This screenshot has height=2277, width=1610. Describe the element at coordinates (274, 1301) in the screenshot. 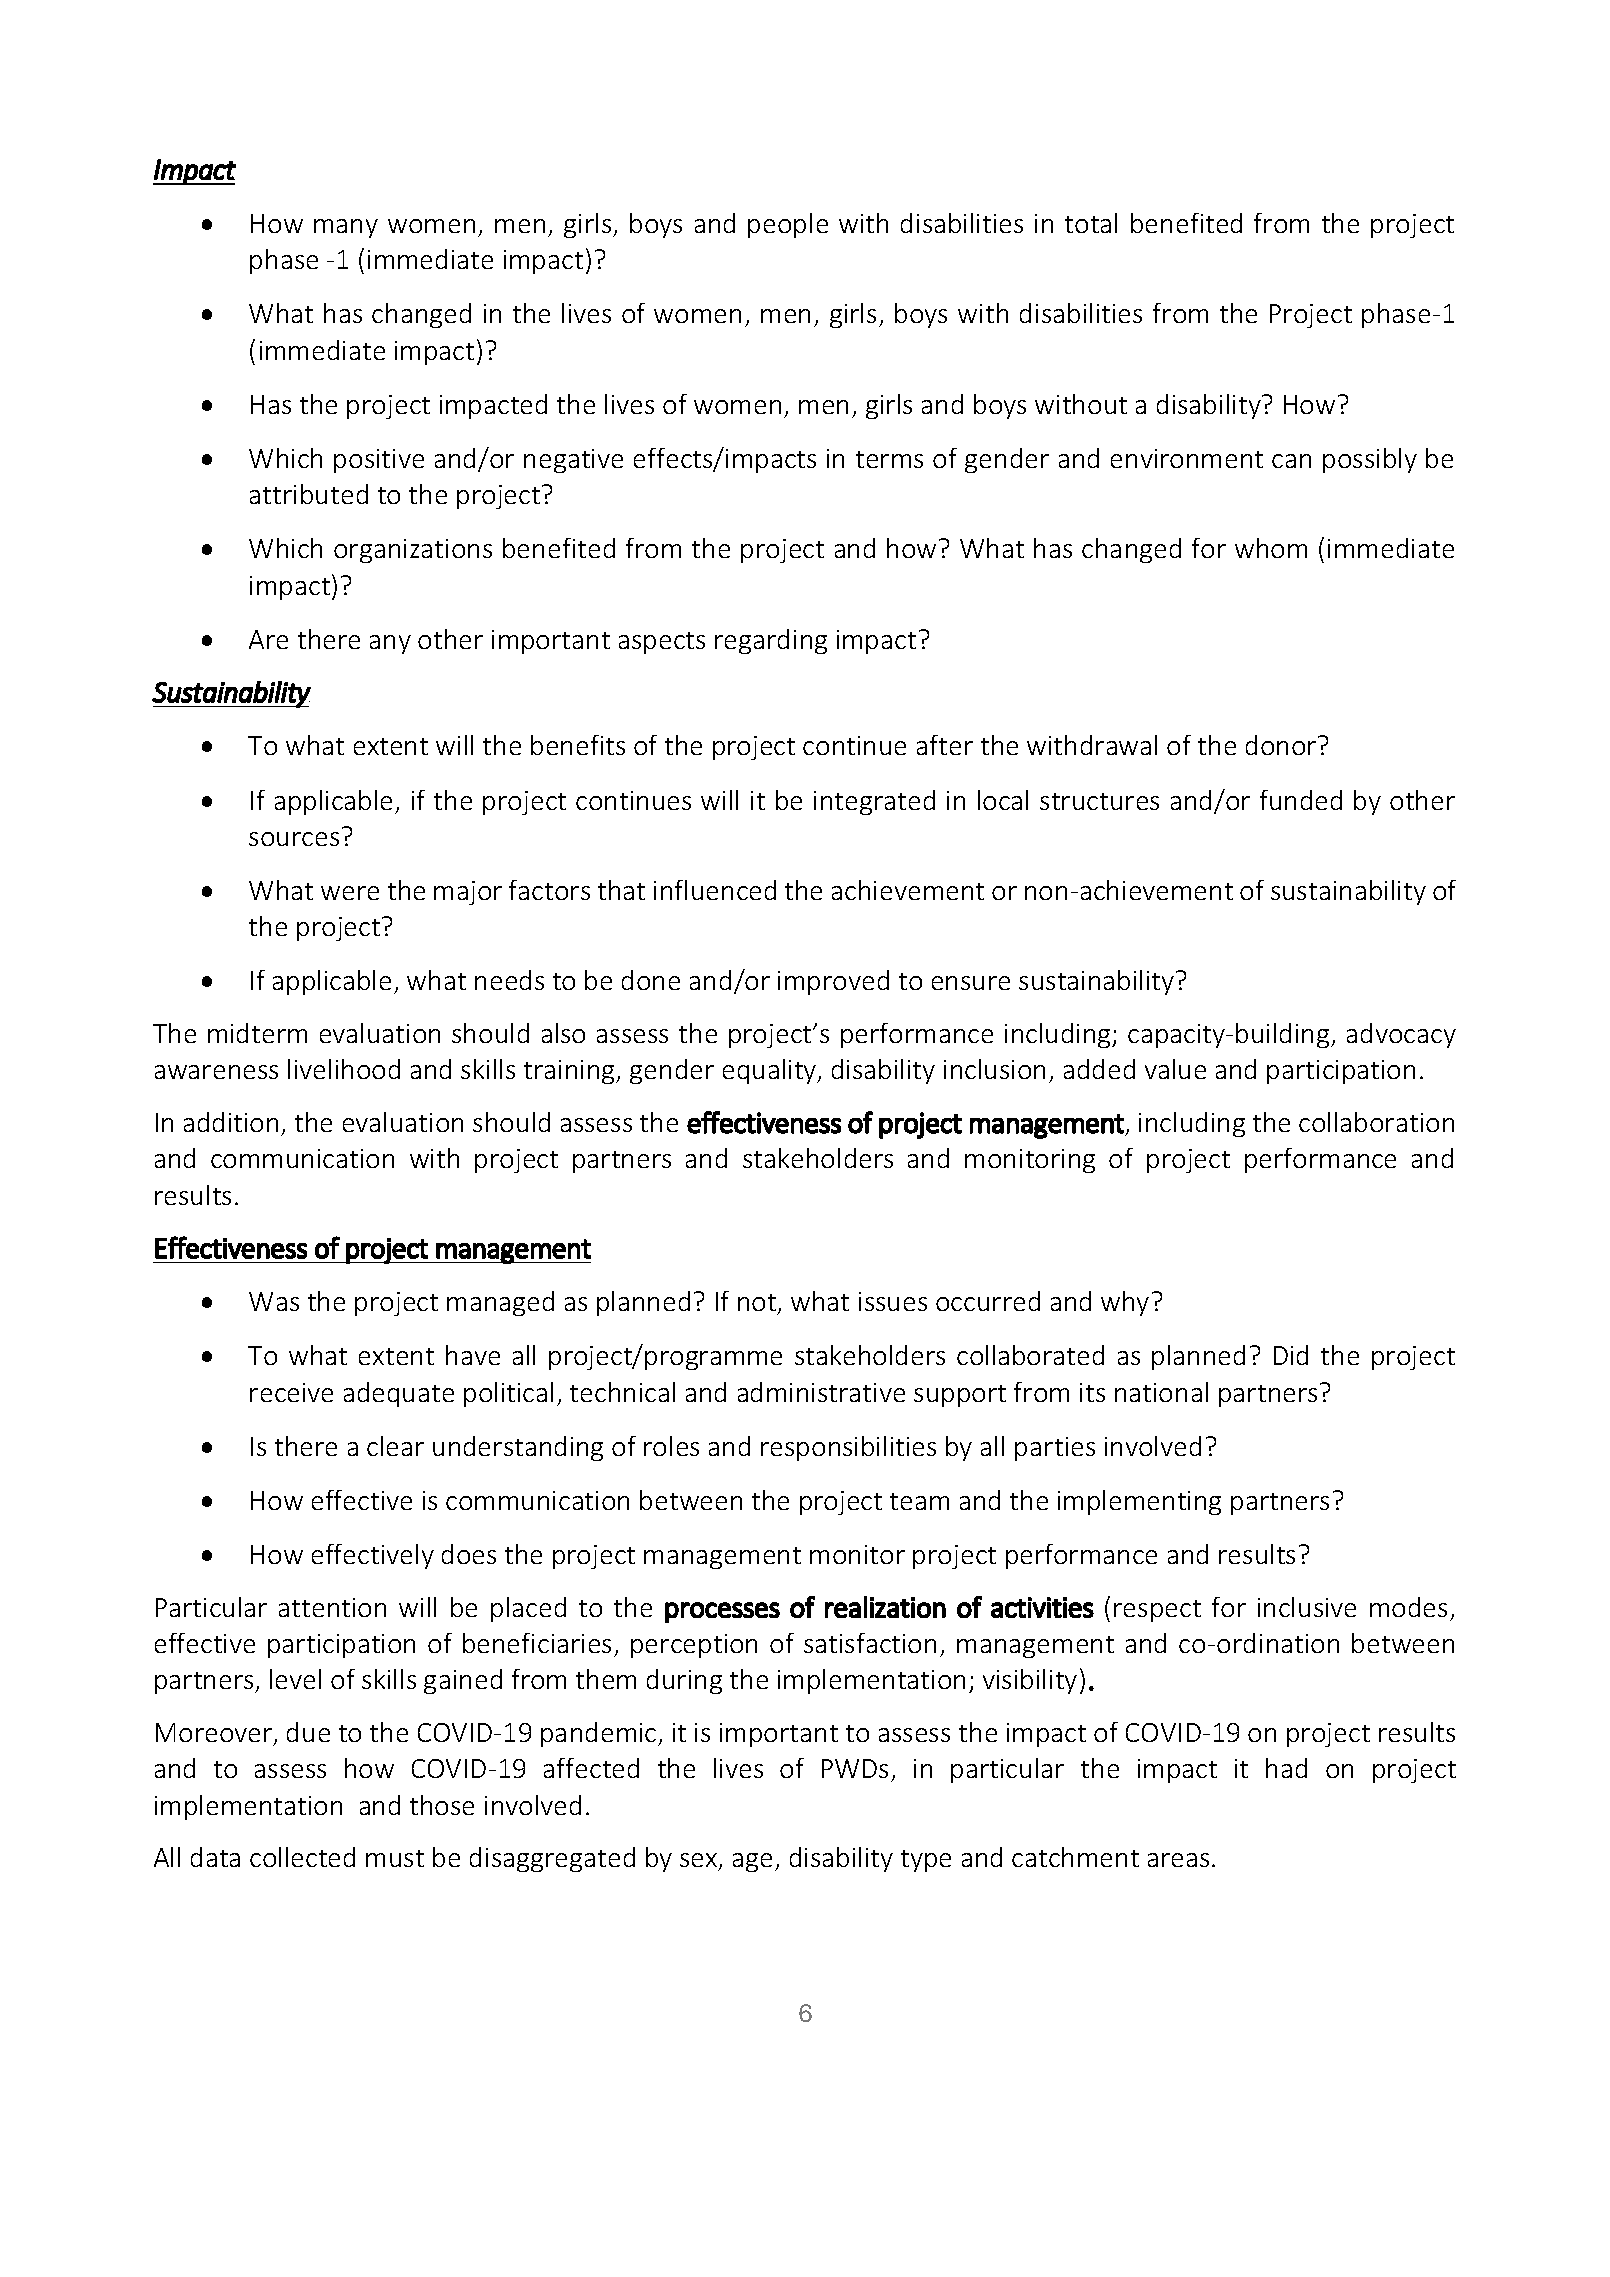

I see `Was` at that location.
